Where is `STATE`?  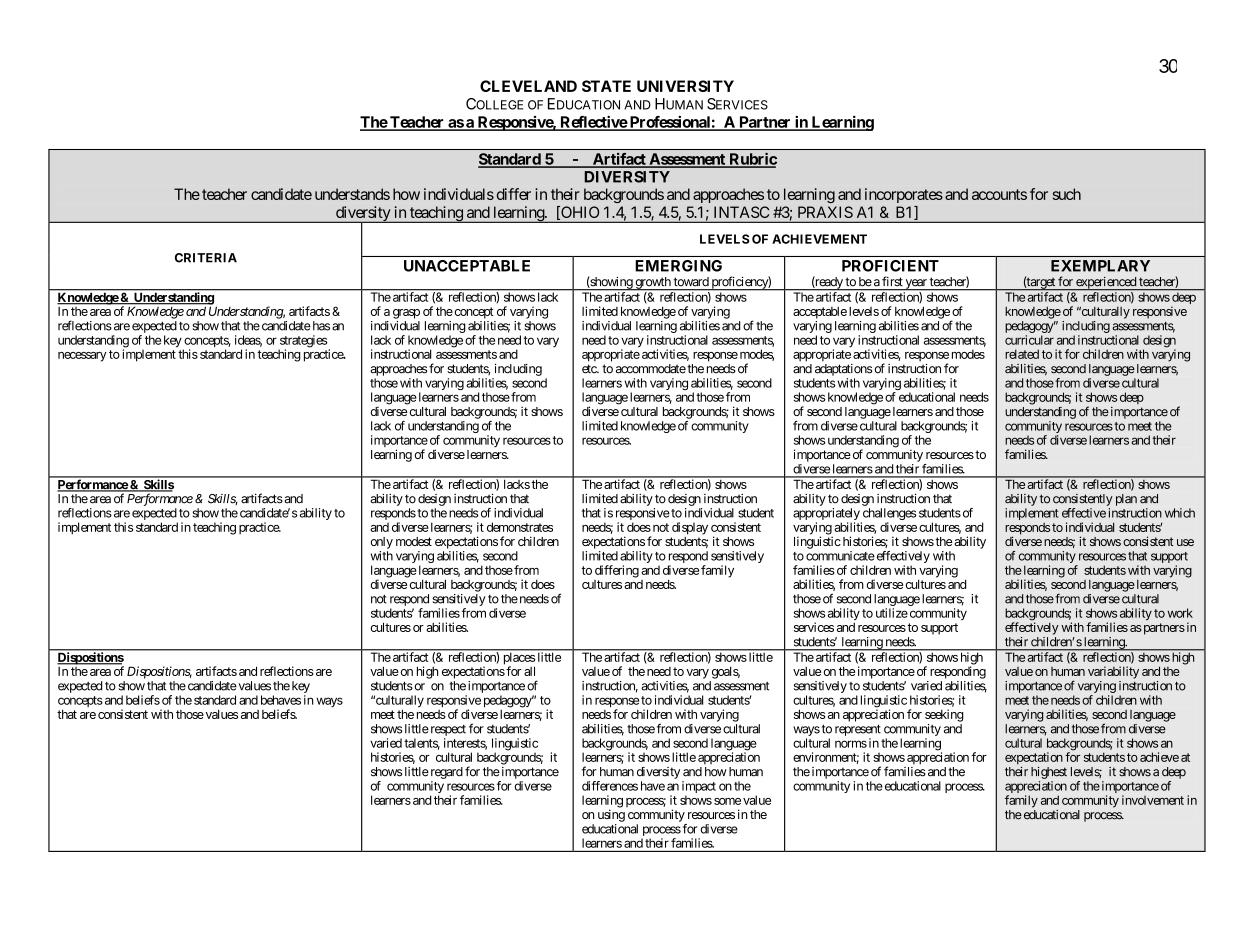
STATE is located at coordinates (606, 86).
